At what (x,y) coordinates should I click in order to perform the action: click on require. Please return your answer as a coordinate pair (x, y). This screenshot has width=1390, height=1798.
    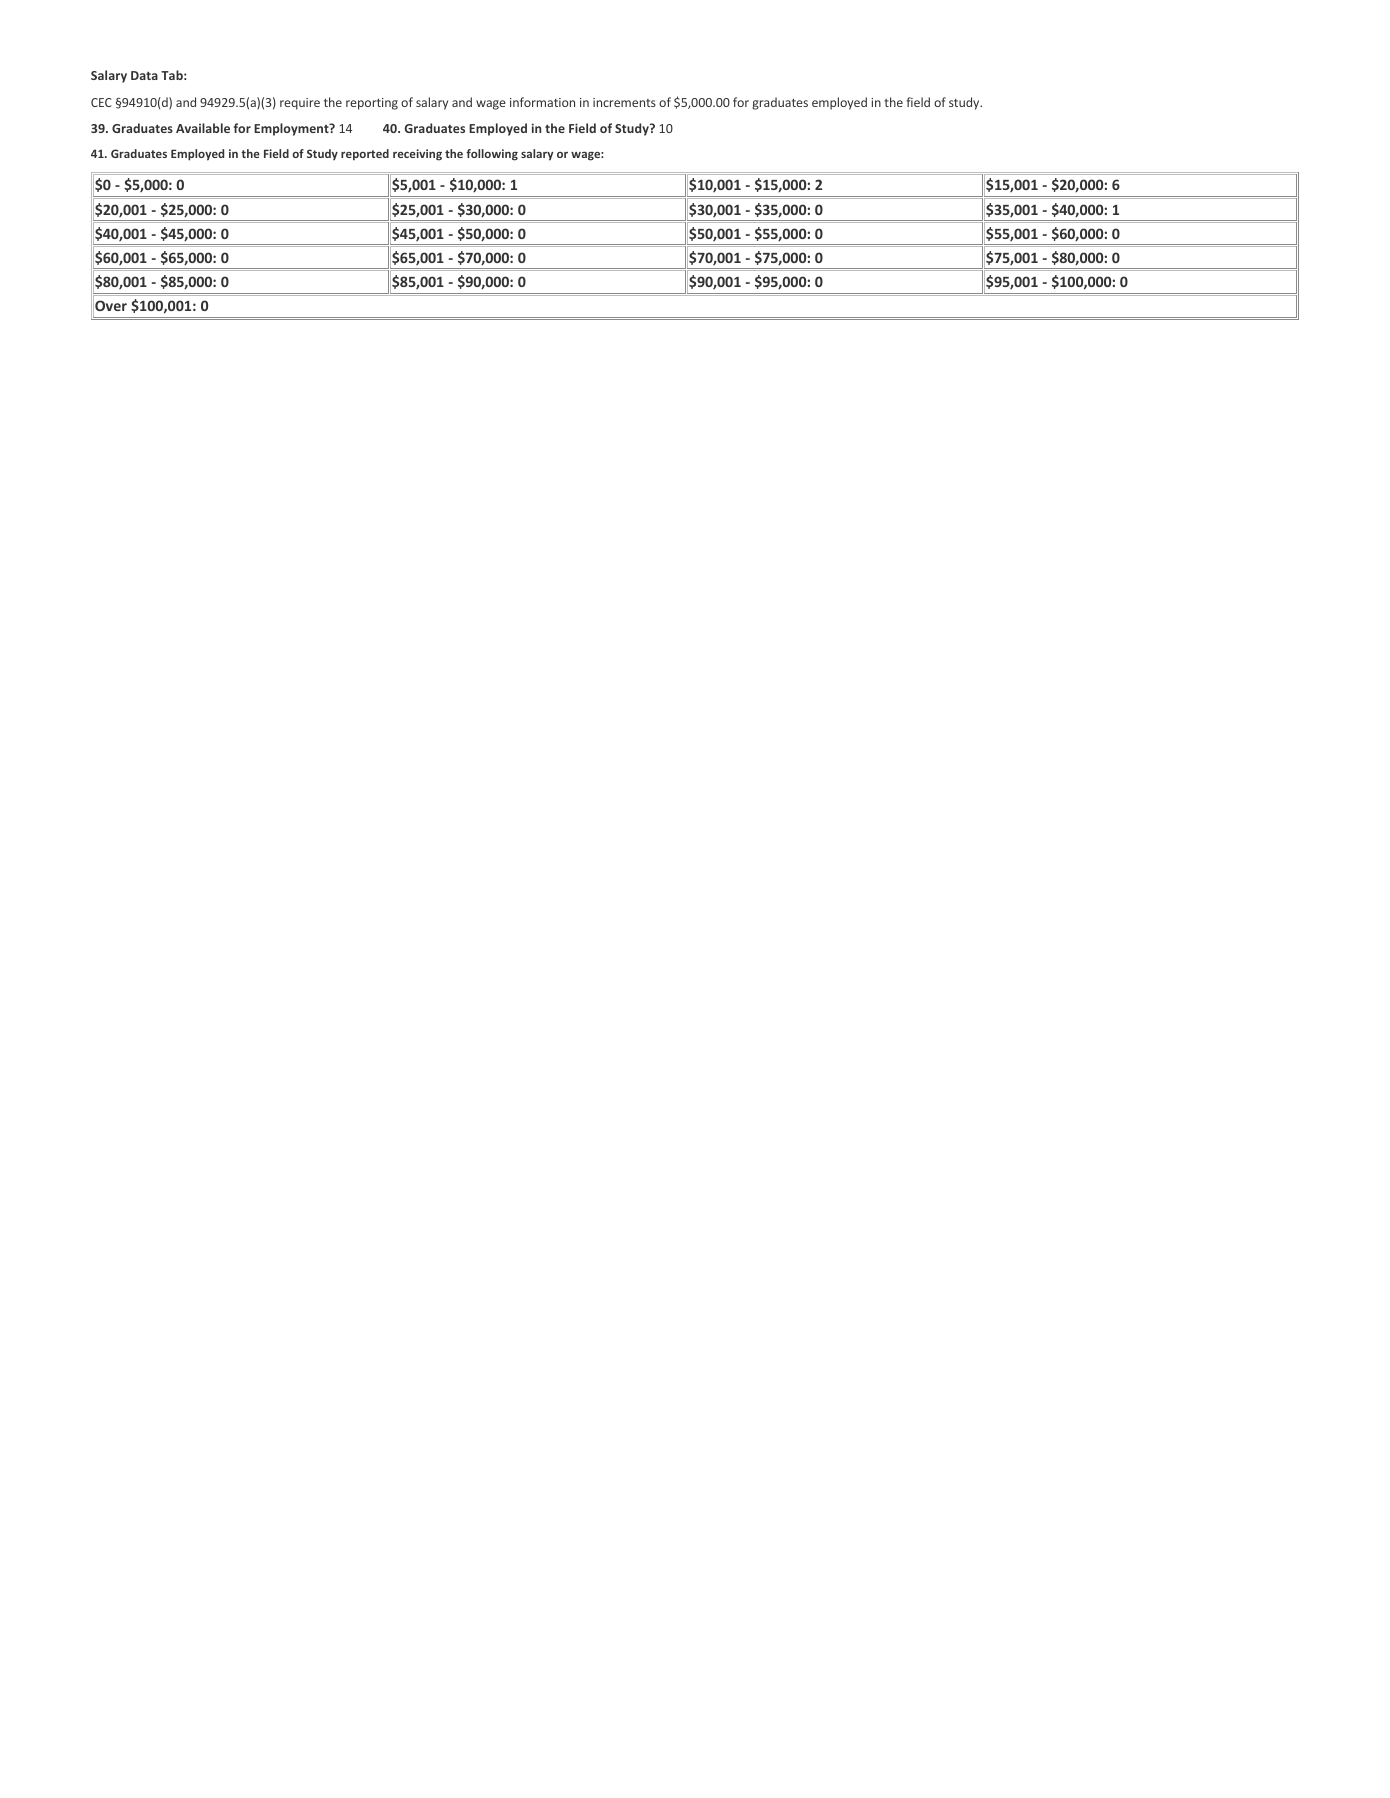
    Looking at the image, I should click on (300, 104).
